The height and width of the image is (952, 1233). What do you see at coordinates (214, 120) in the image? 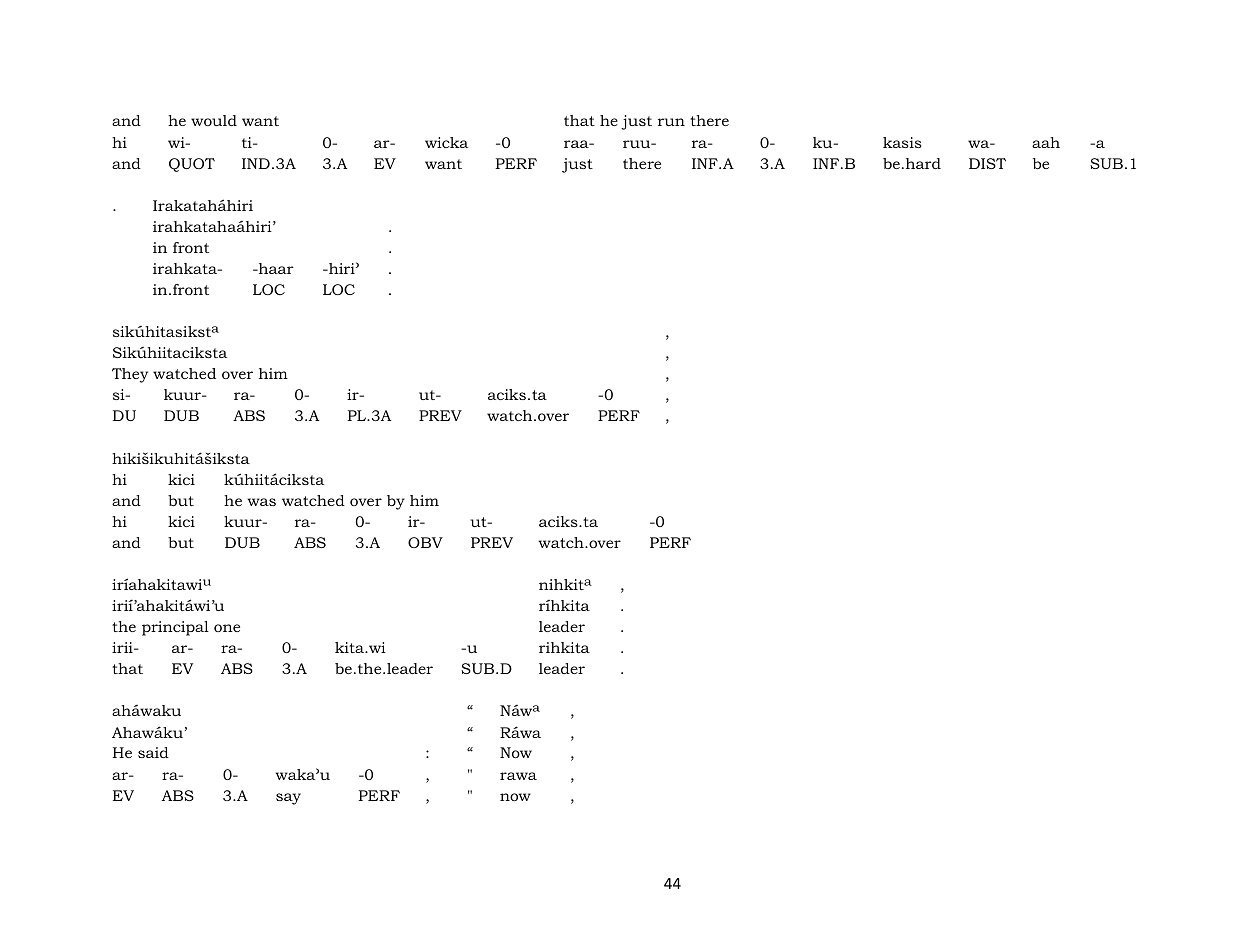
I see `would` at bounding box center [214, 120].
